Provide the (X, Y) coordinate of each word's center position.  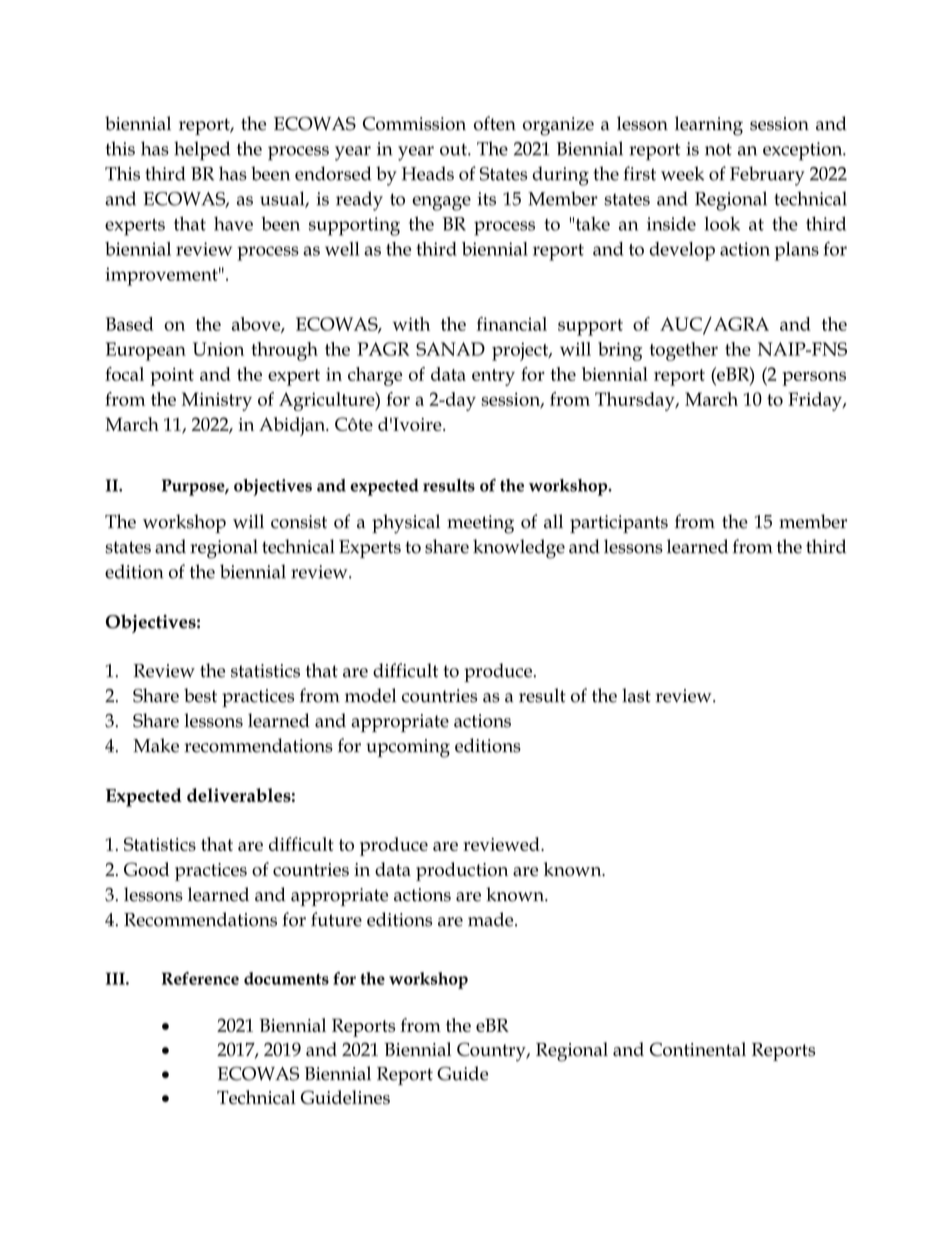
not (718, 149)
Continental (698, 1049)
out (454, 150)
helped (202, 151)
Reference (200, 978)
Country (492, 1051)
